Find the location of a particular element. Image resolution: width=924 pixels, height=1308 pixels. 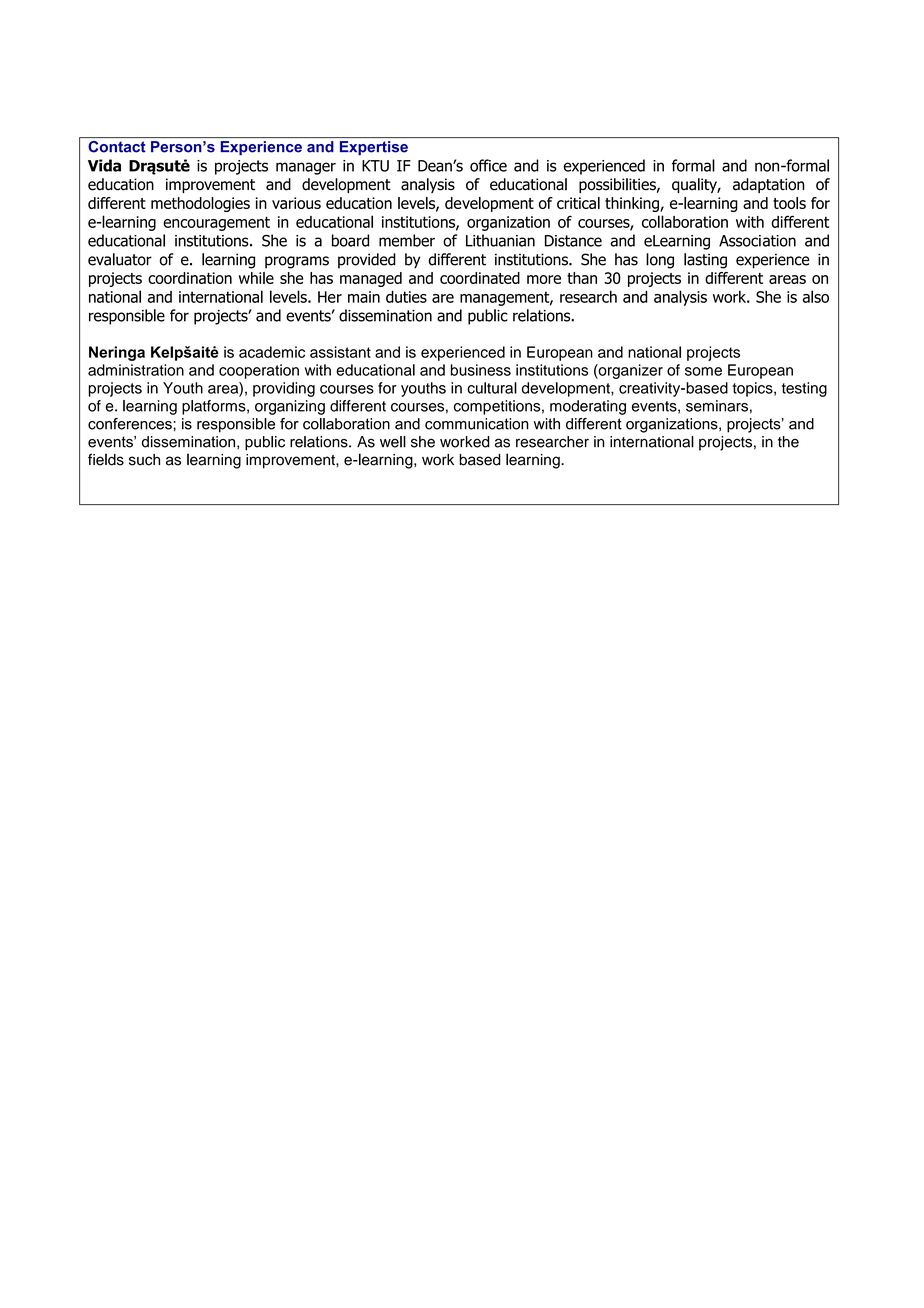

Lithuanian is located at coordinates (500, 240).
